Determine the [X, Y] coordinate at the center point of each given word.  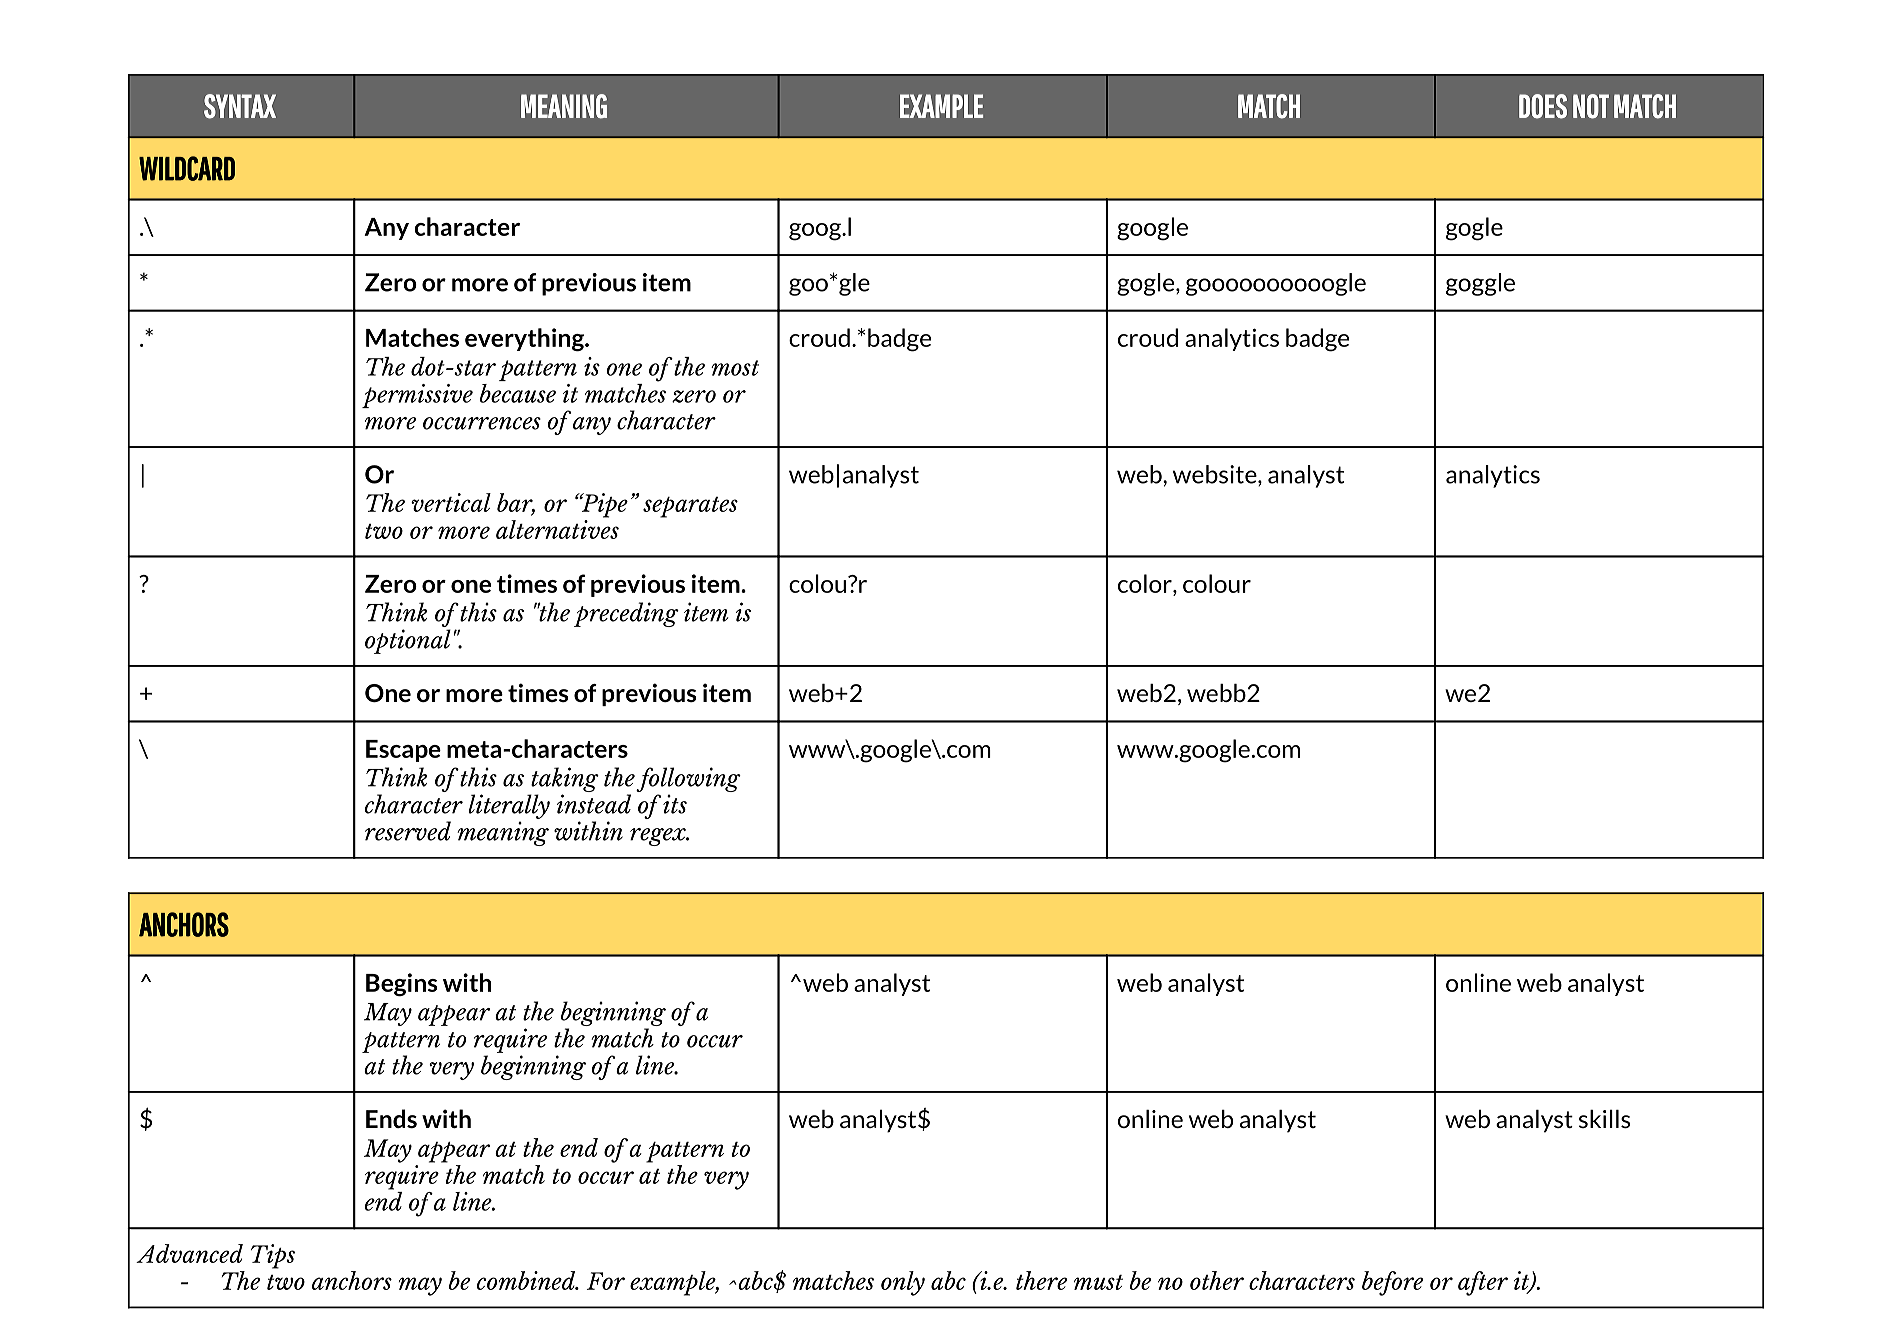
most [735, 368]
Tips [273, 1256]
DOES [1543, 106]
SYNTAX [240, 106]
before [1392, 1283]
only [903, 1283]
